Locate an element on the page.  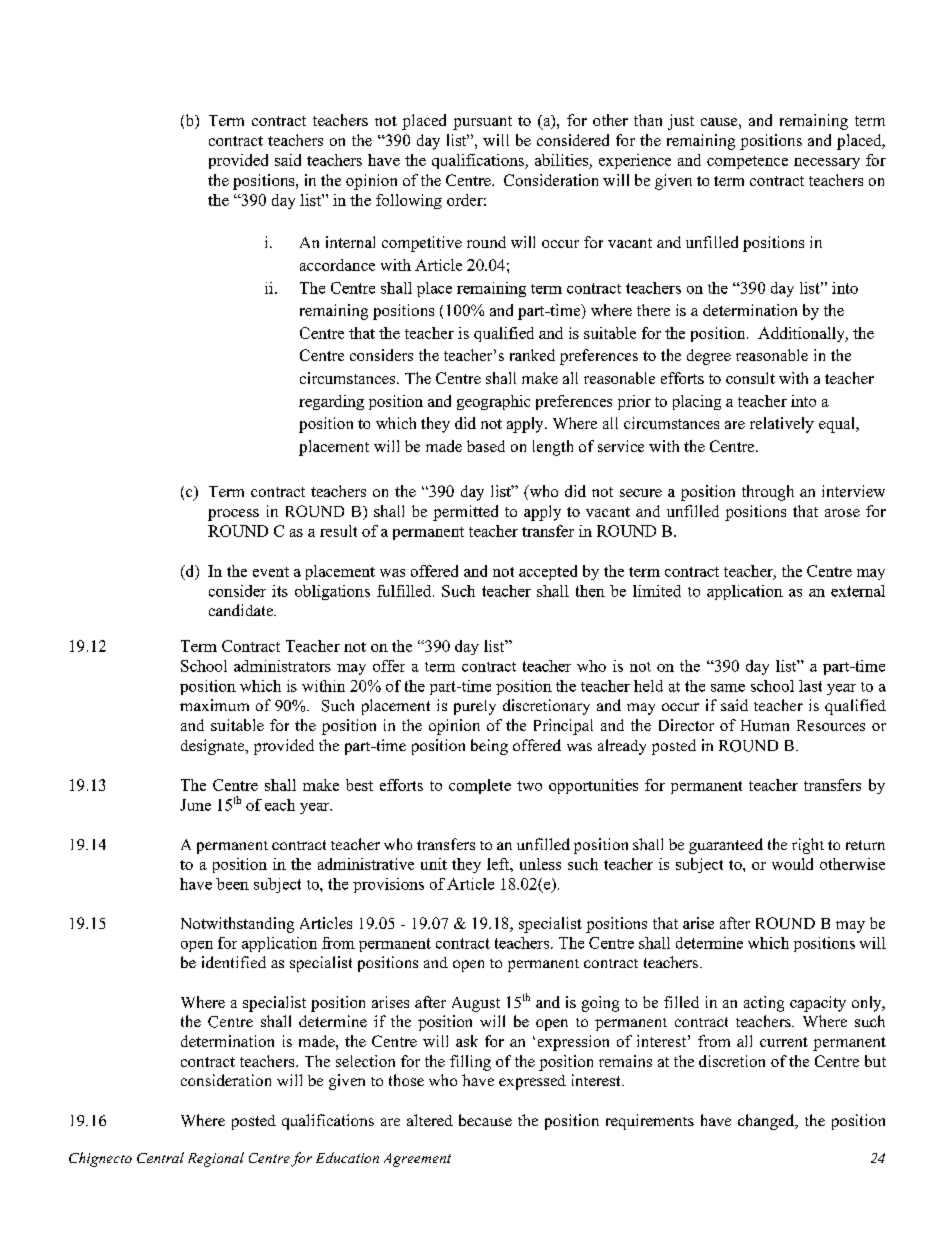
accepted is located at coordinates (548, 572).
